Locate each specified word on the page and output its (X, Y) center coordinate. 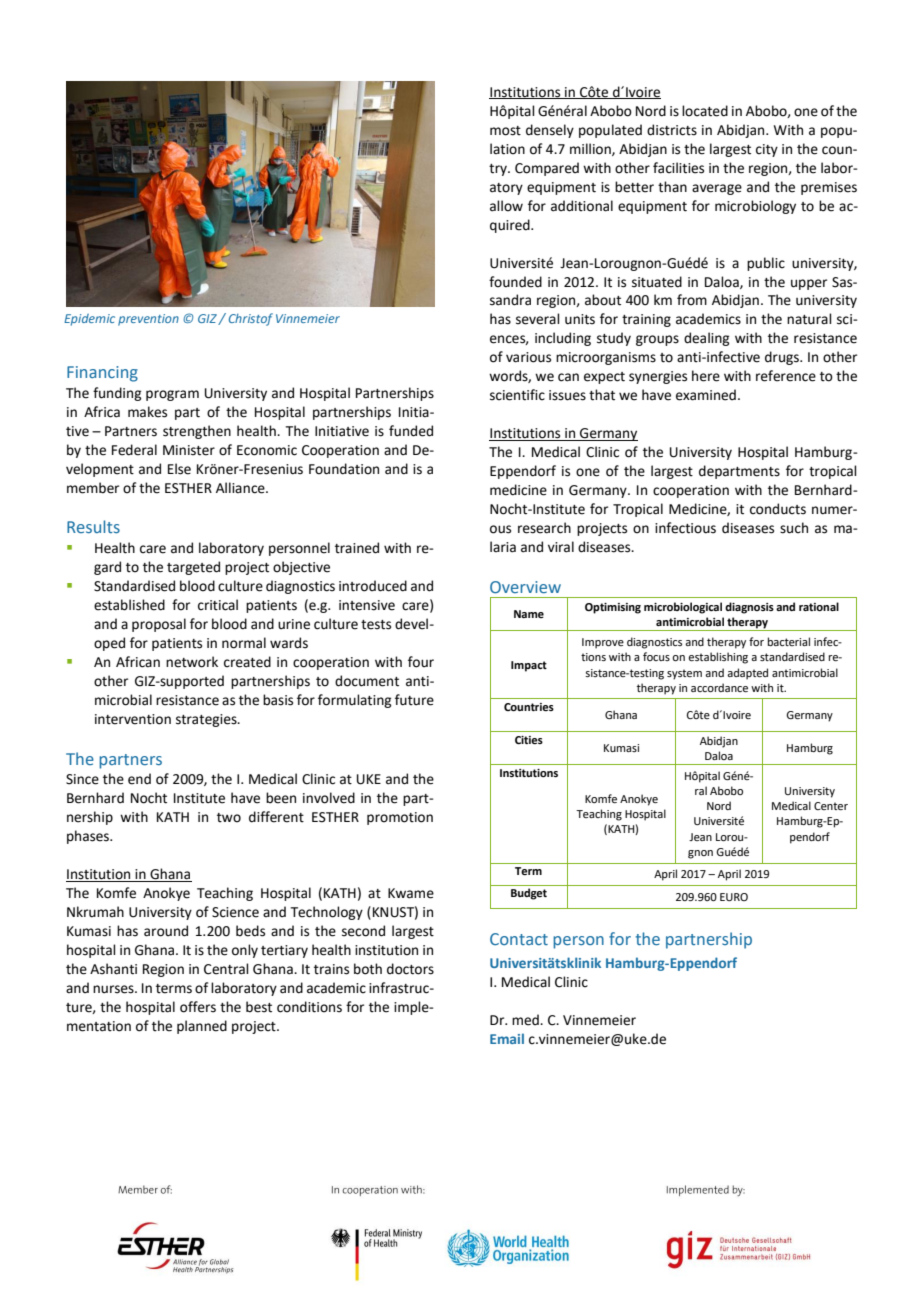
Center (831, 806)
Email (507, 1038)
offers (198, 1007)
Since (82, 779)
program (172, 395)
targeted (193, 568)
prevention (148, 320)
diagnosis (749, 608)
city (767, 150)
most (505, 131)
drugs (783, 358)
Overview (525, 587)
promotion (400, 818)
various (528, 357)
